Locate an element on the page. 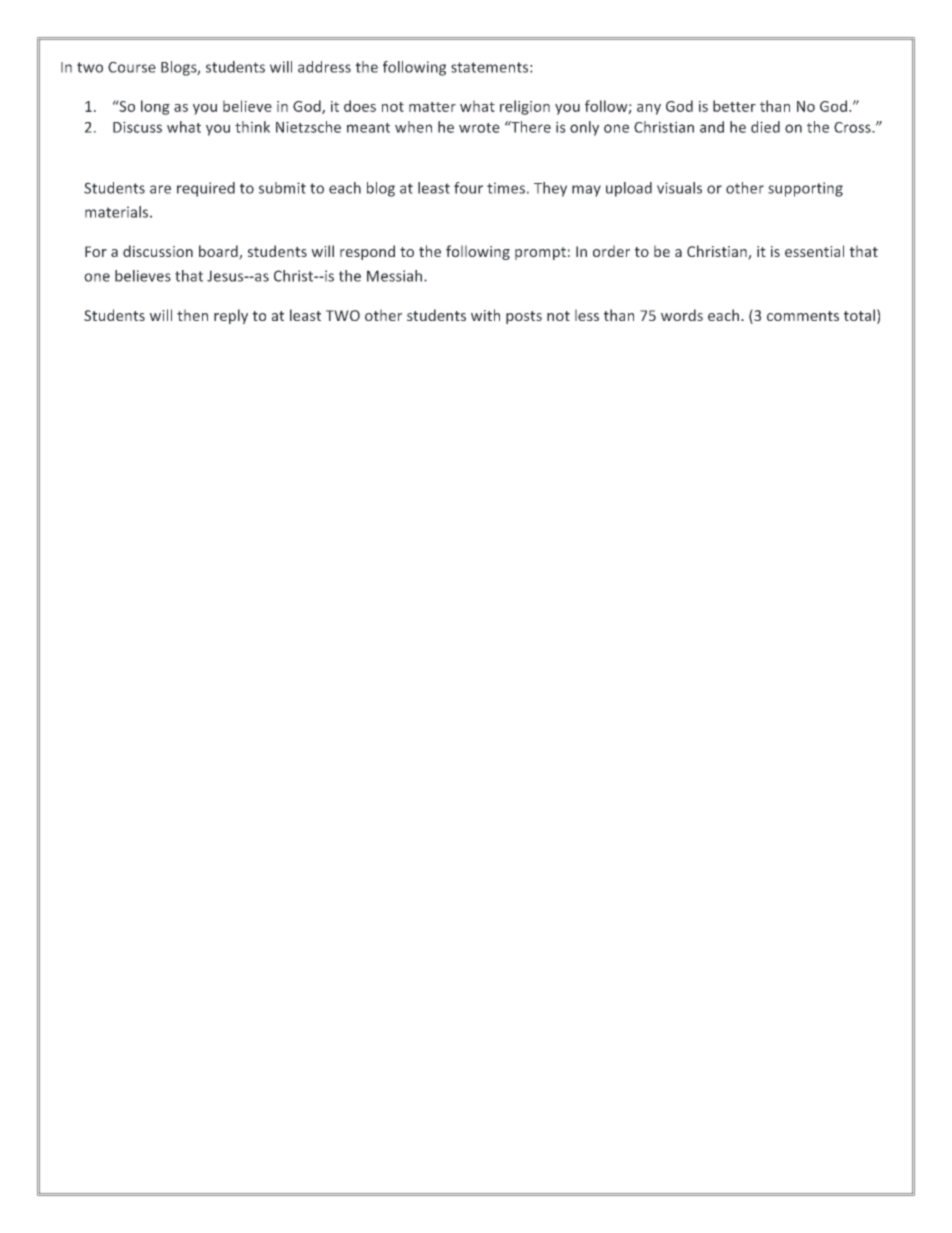 This page has height=1233, width=952. Course is located at coordinates (132, 67).
